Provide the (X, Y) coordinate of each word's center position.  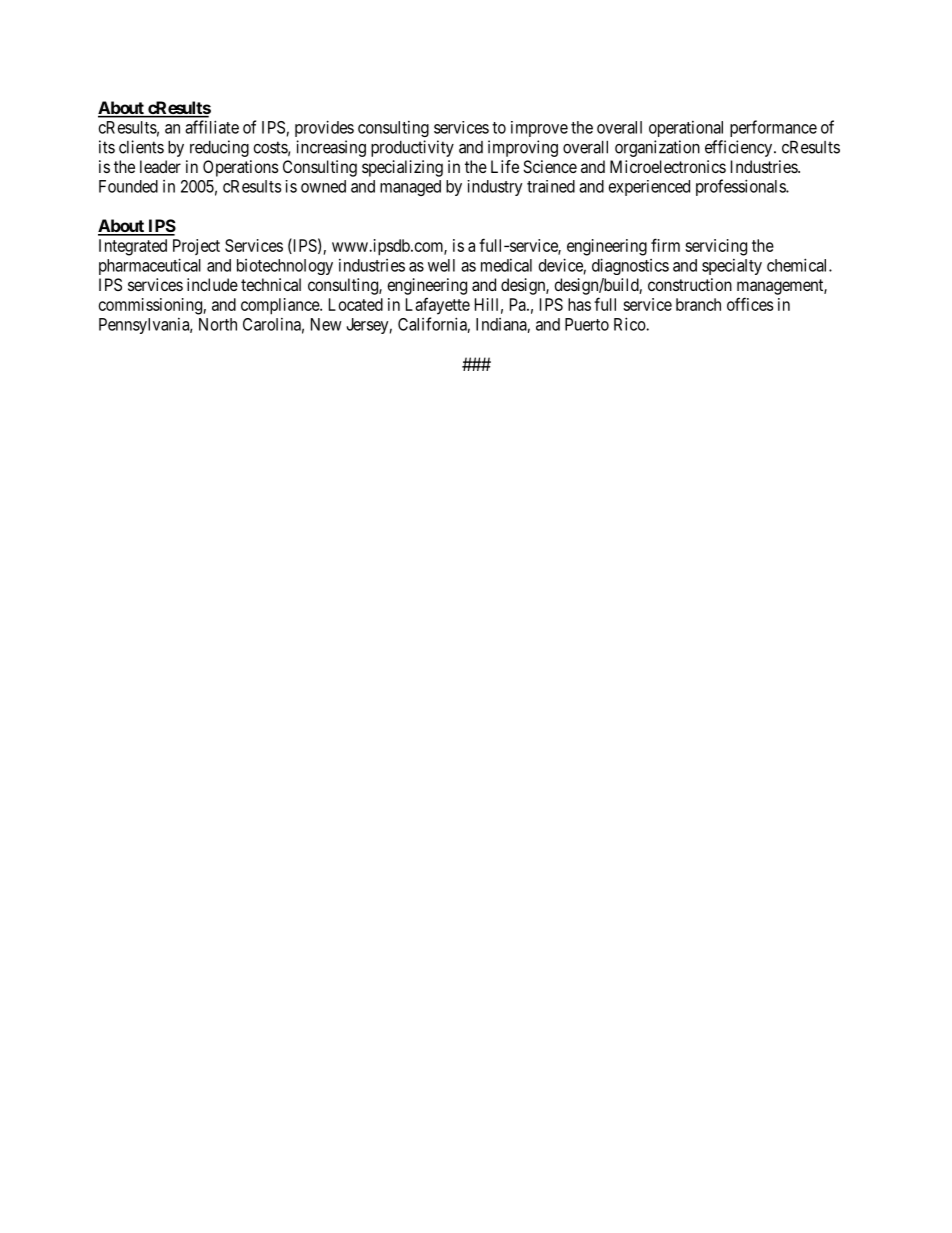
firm (665, 245)
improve (539, 129)
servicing (716, 247)
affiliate (212, 127)
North (218, 324)
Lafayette (438, 306)
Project (196, 247)
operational (686, 129)
